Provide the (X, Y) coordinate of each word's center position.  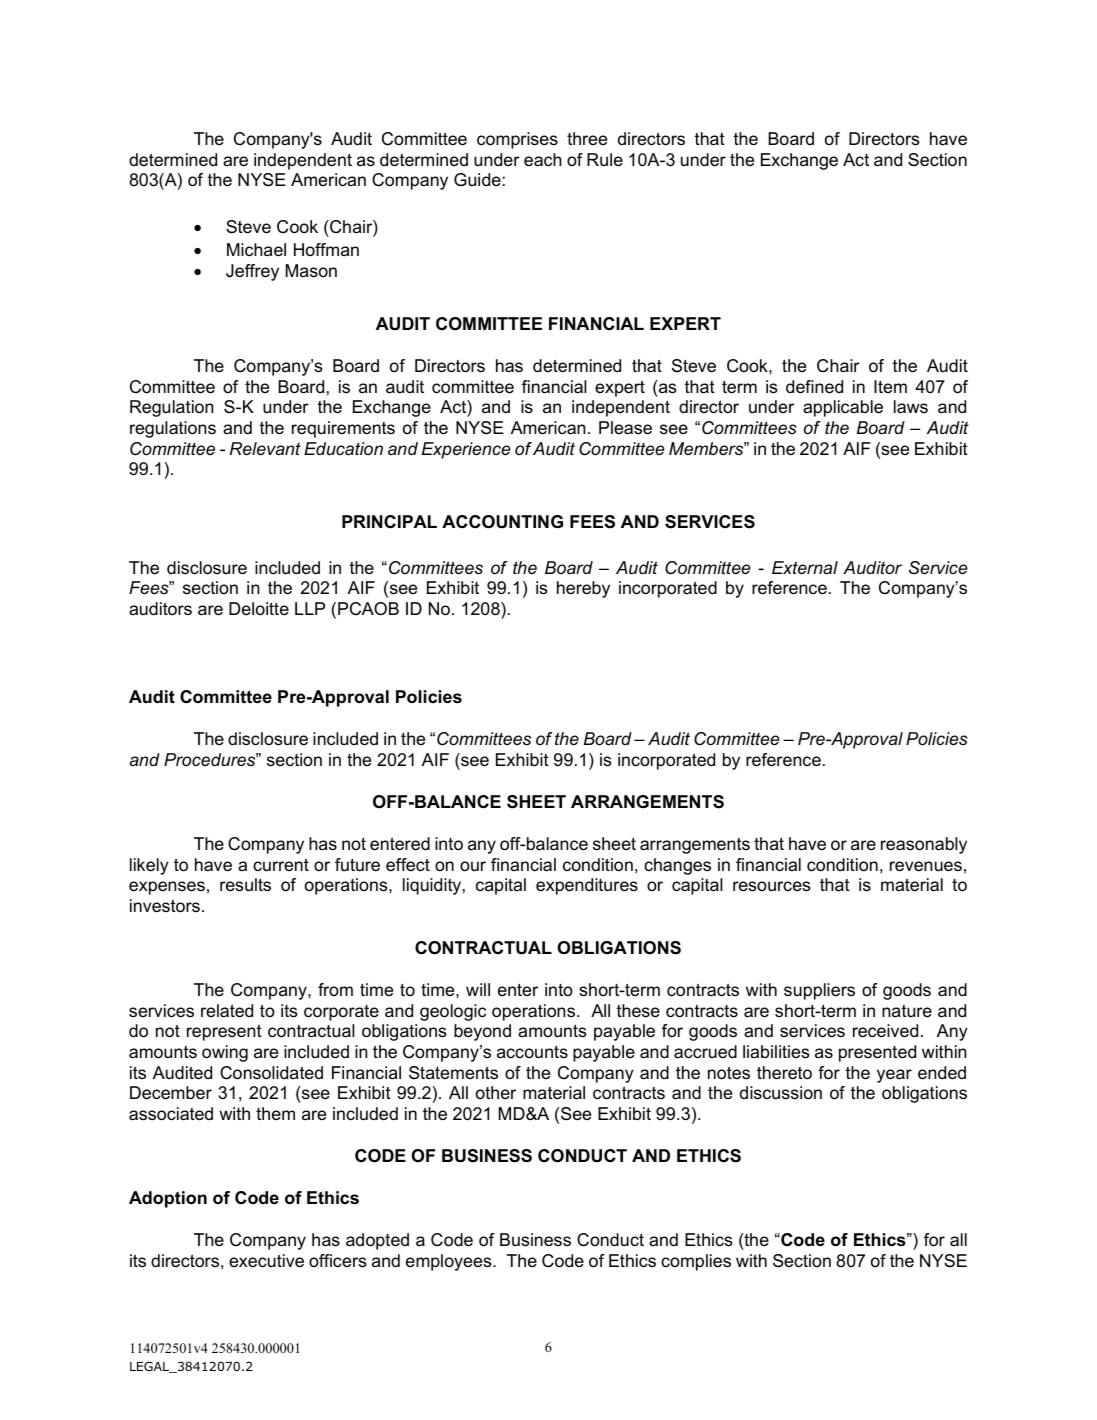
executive (266, 1261)
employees (450, 1262)
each (543, 159)
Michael (256, 250)
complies (696, 1262)
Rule (605, 160)
